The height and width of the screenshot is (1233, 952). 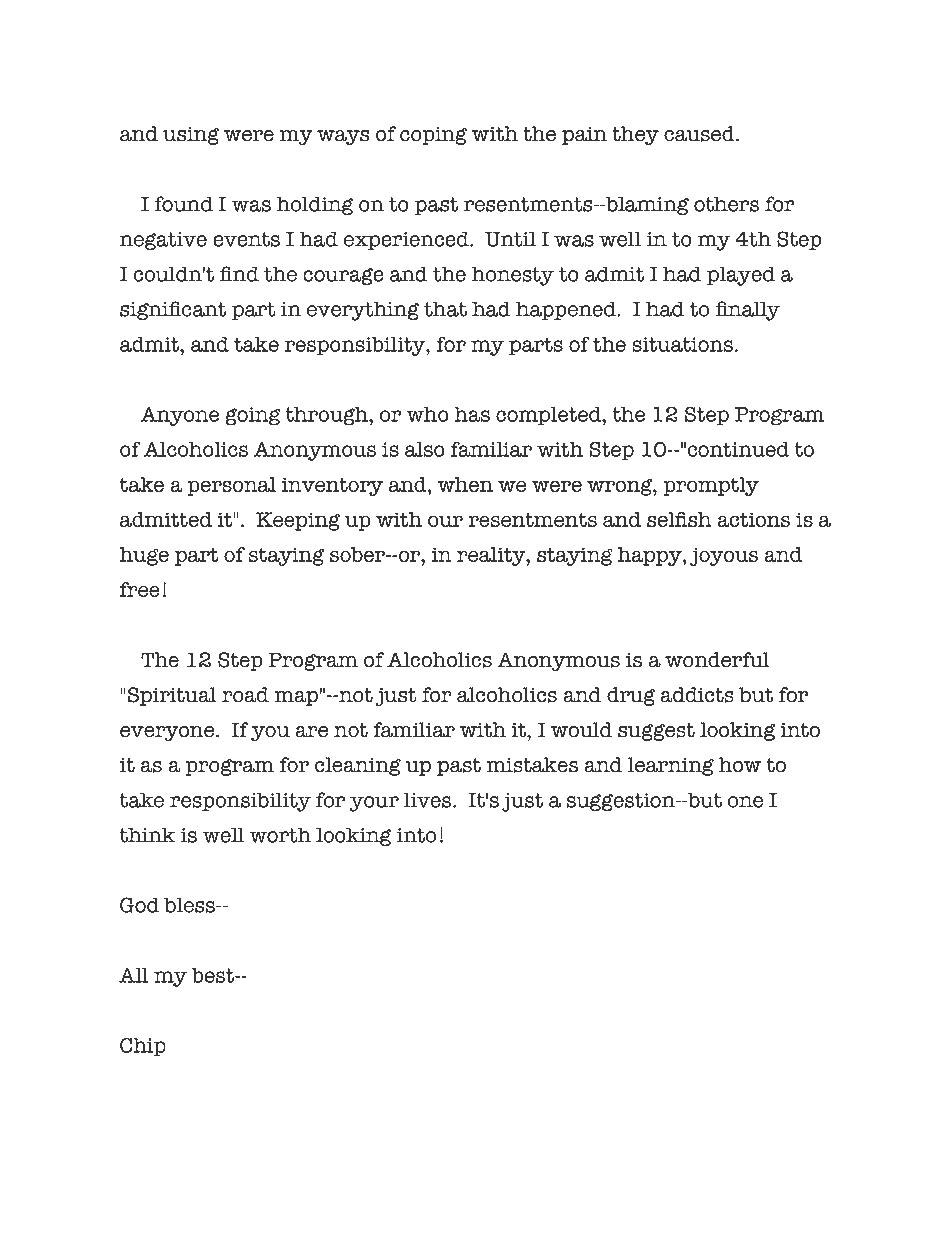 I want to click on using, so click(x=191, y=136).
